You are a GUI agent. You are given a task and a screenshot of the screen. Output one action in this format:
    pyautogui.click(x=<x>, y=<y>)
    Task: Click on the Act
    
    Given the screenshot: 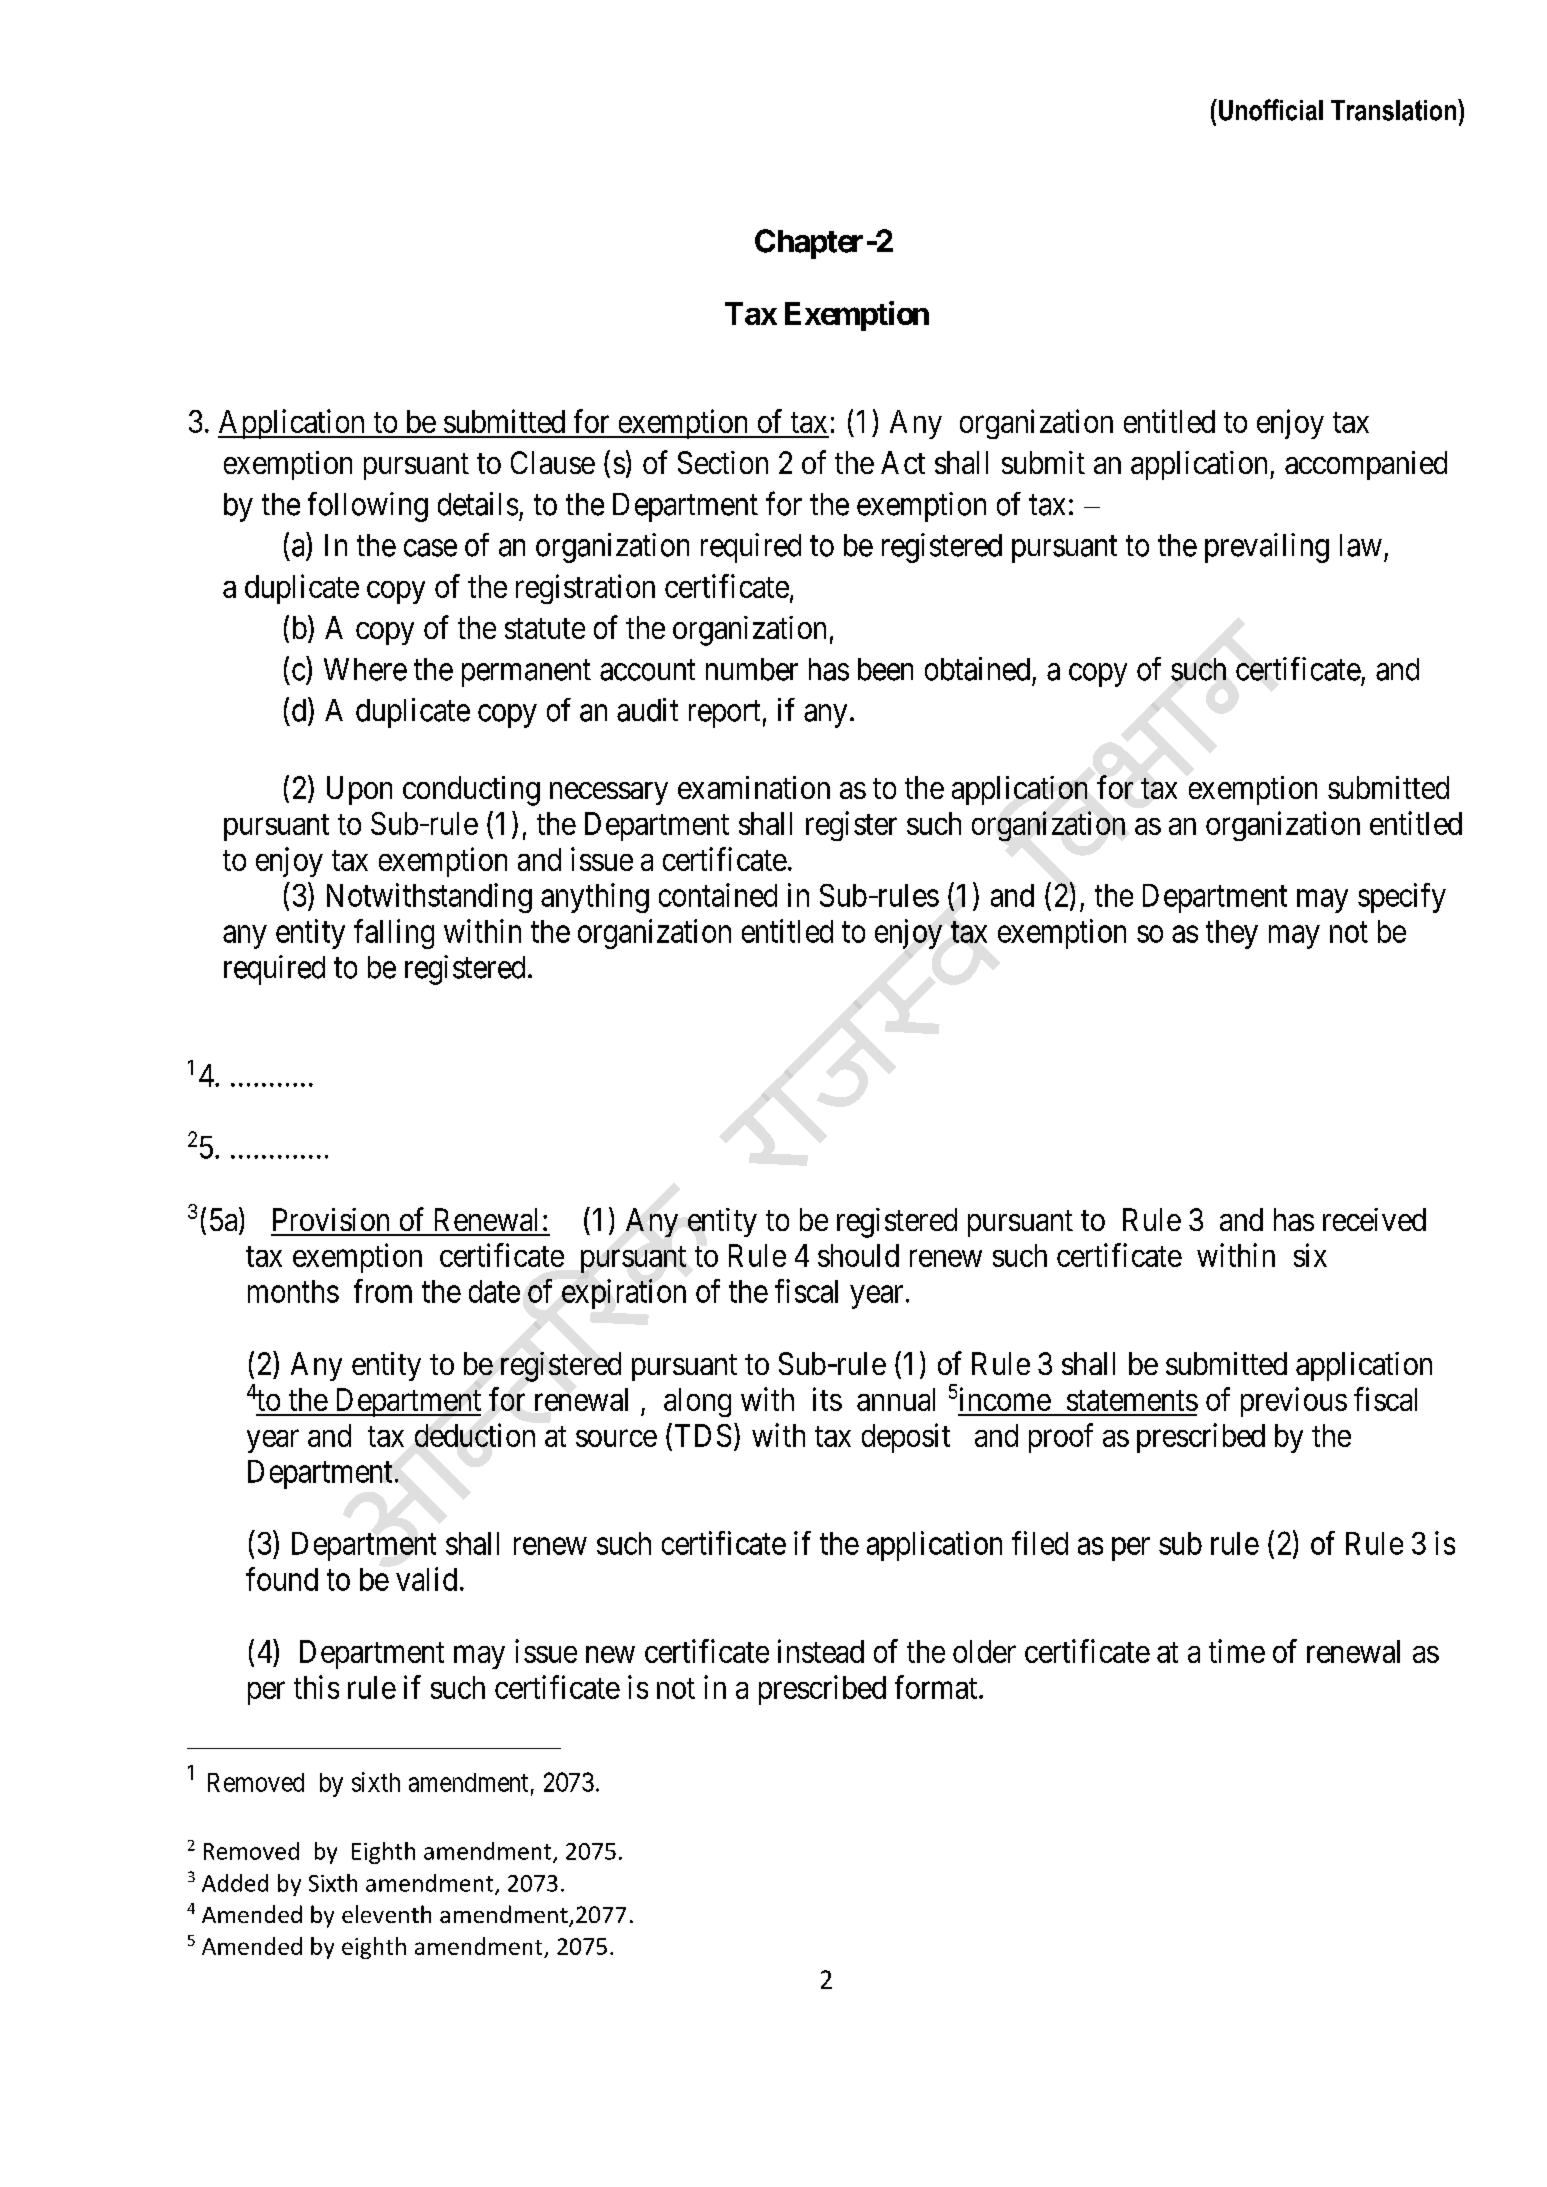 What is the action you would take?
    pyautogui.click(x=903, y=462)
